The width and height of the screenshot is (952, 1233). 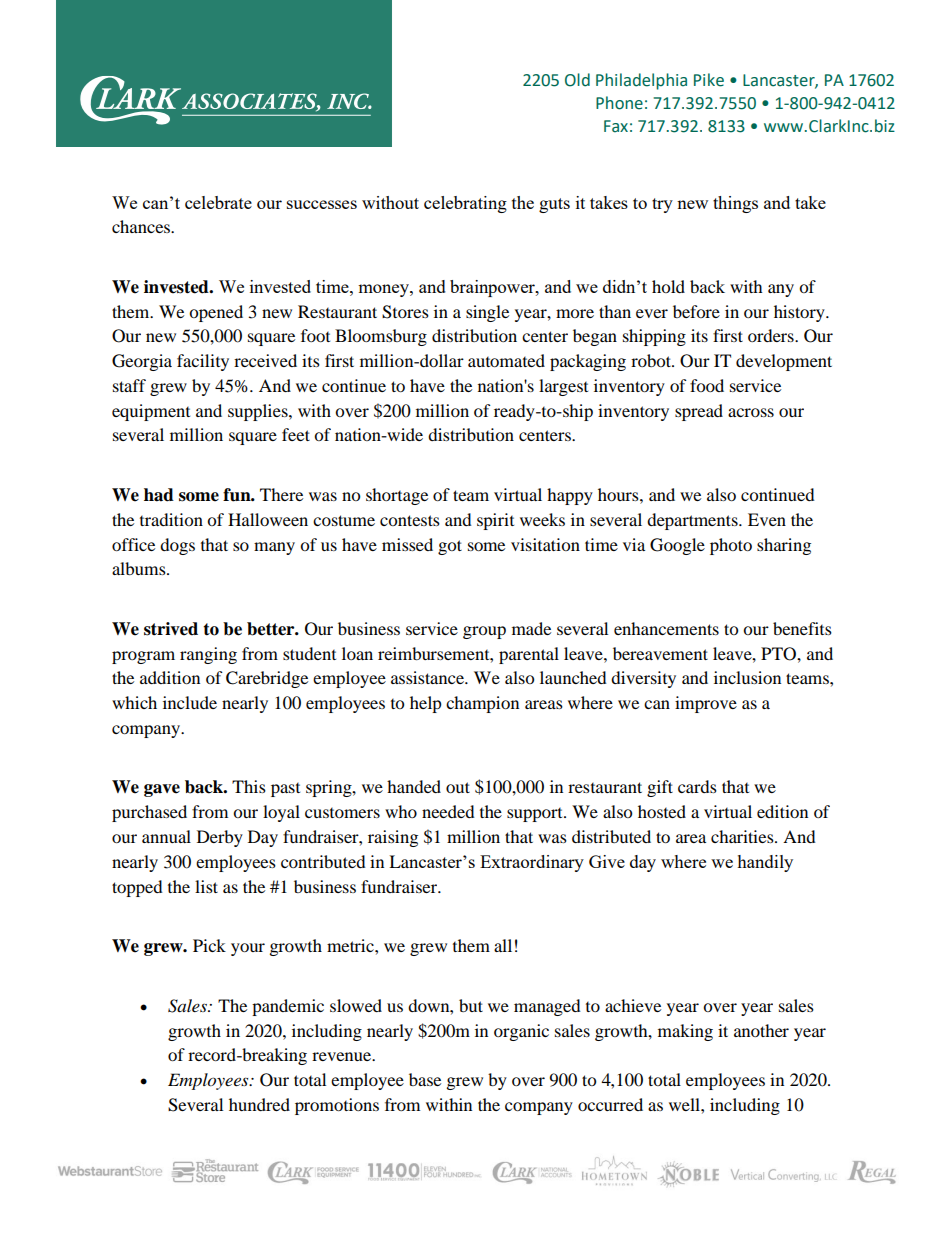 What do you see at coordinates (465, 204) in the screenshot?
I see `celebrating` at bounding box center [465, 204].
